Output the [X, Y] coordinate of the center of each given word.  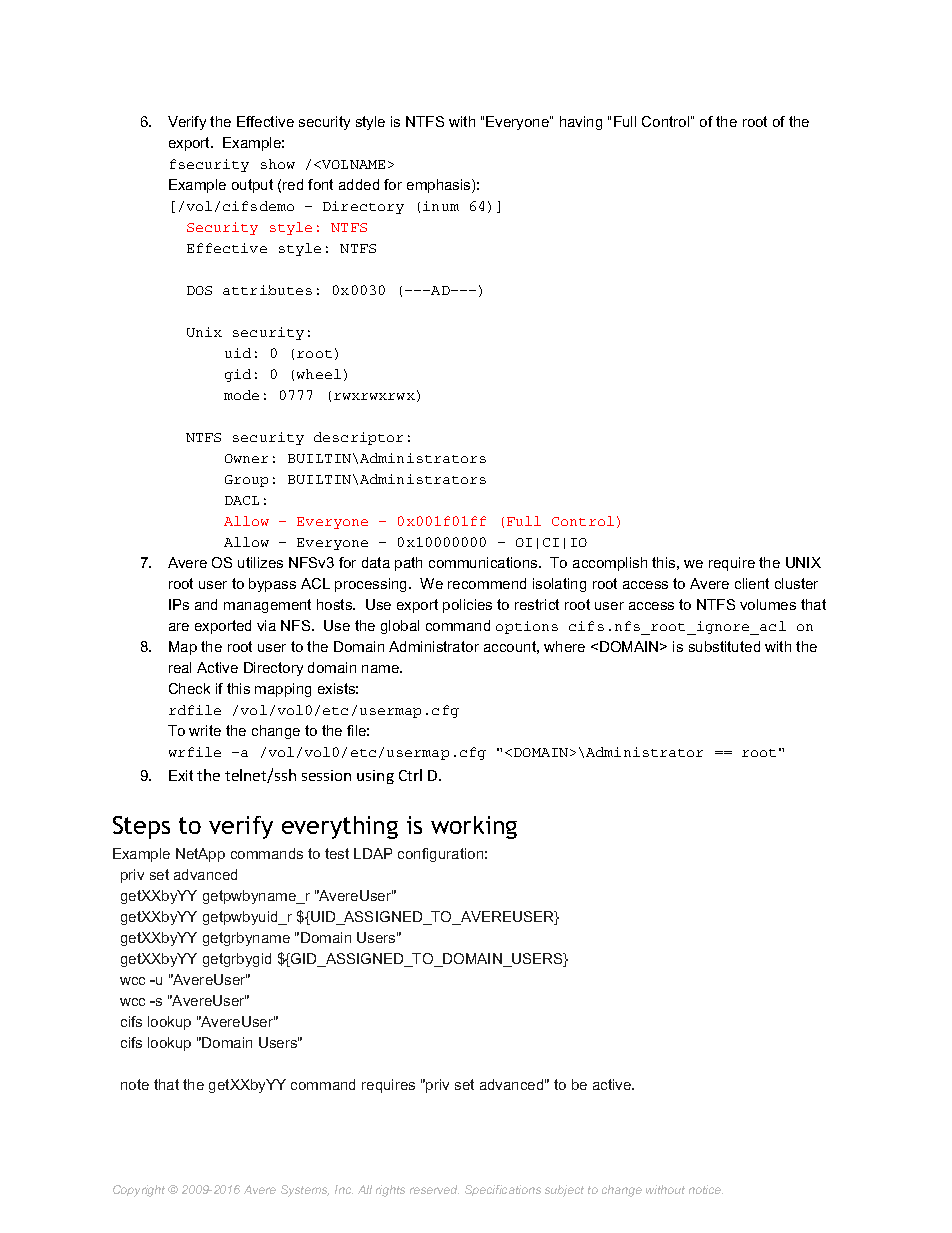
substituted [724, 646]
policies [467, 606]
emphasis [440, 186]
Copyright [139, 1191]
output [252, 186]
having [581, 123]
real [180, 667]
